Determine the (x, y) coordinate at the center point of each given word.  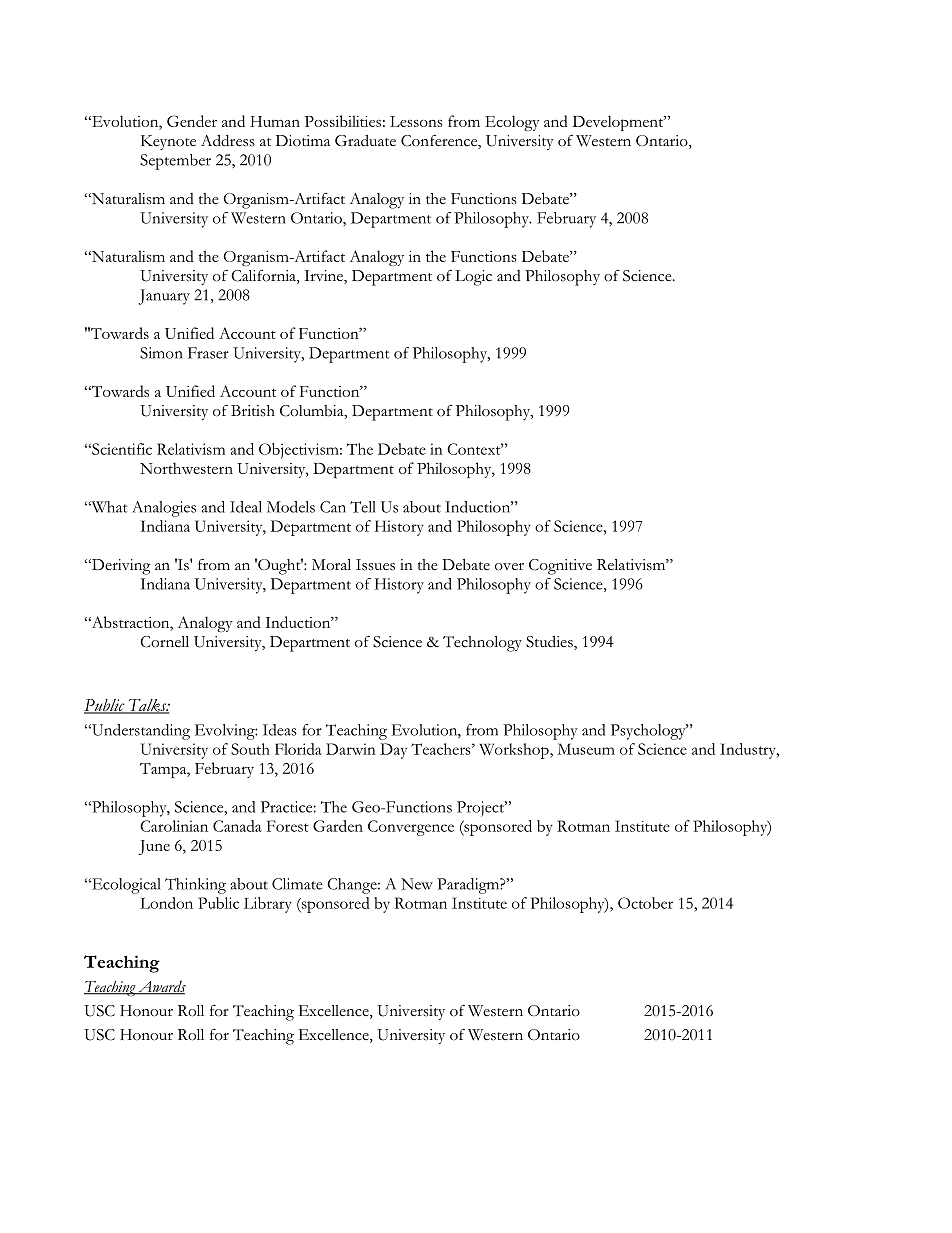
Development (619, 123)
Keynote (168, 142)
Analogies (164, 509)
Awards (161, 988)
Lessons (416, 121)
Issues (375, 565)
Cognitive (560, 567)
